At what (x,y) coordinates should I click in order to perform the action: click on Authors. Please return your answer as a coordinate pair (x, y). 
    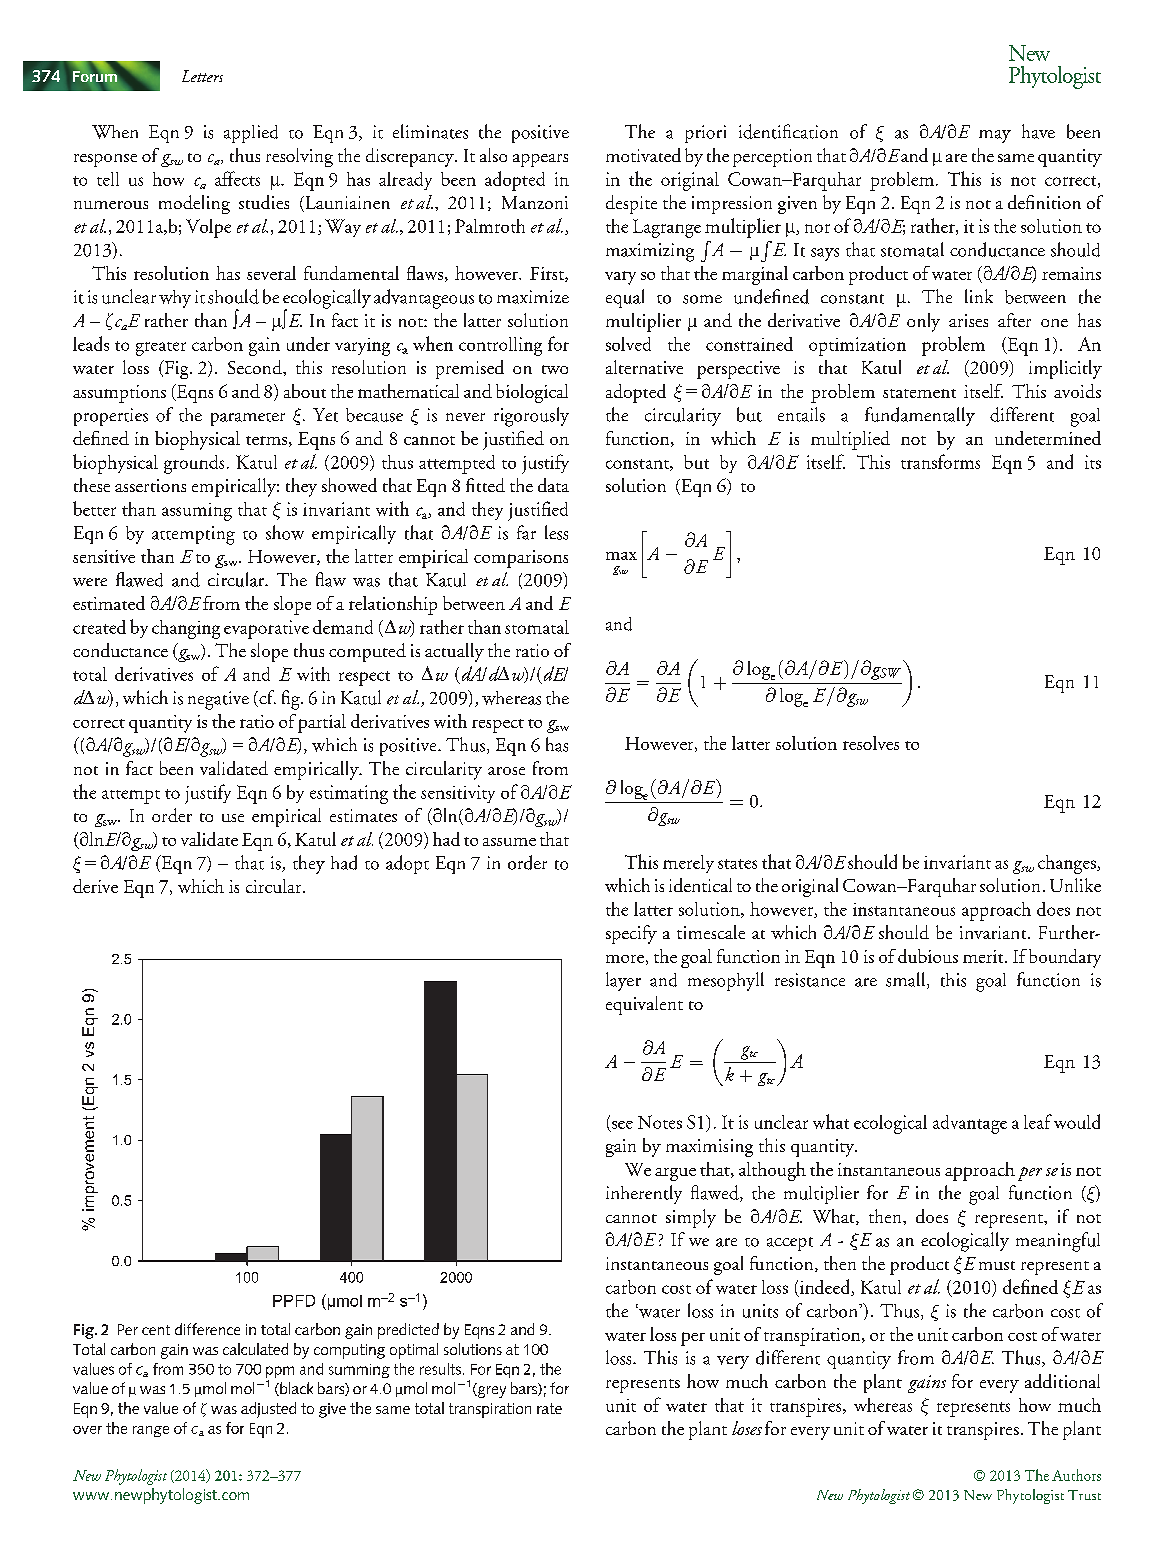
    Looking at the image, I should click on (1076, 1475).
